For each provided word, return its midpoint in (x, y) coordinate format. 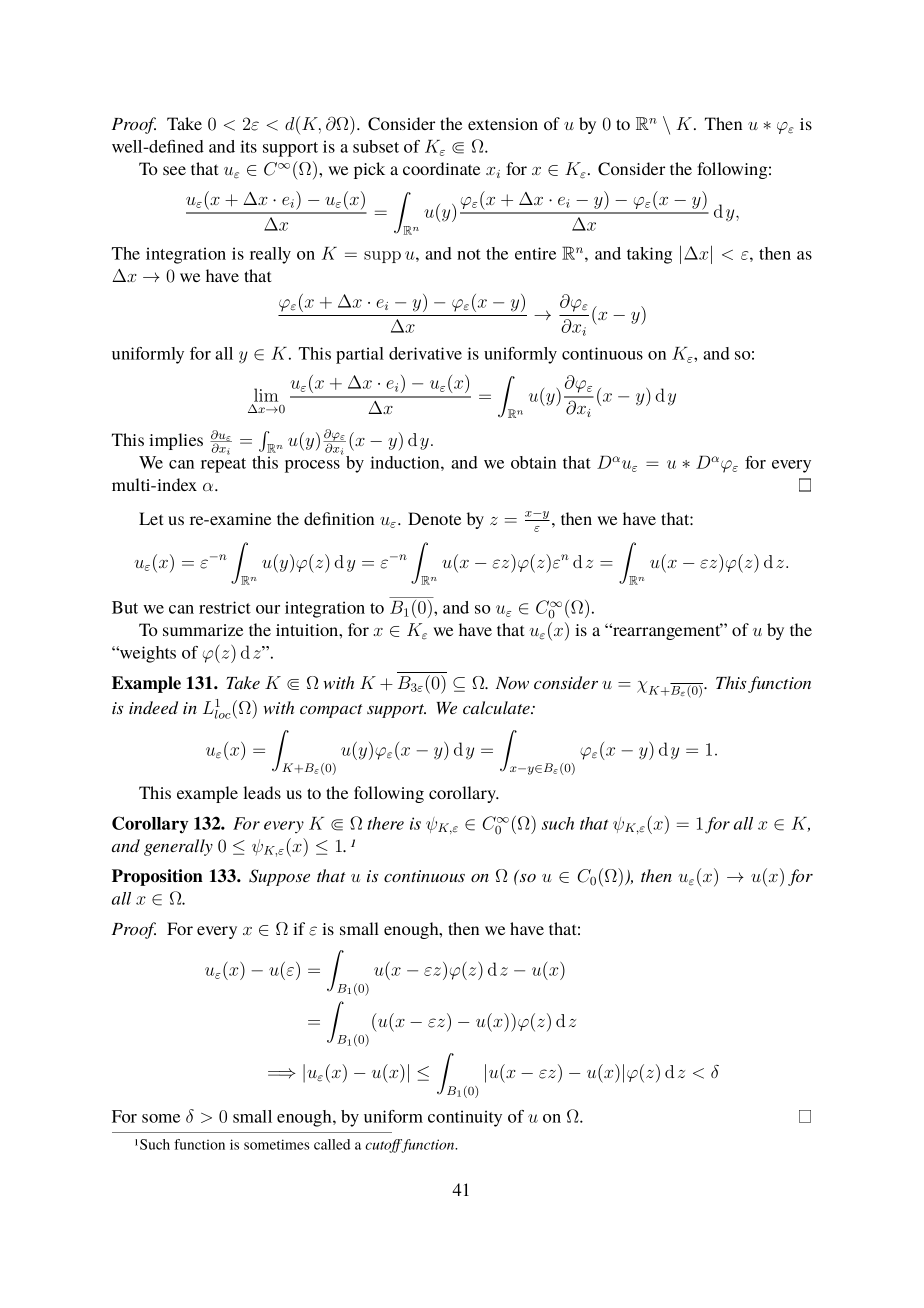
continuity (465, 1118)
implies (176, 441)
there (385, 823)
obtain (533, 462)
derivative (425, 353)
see (174, 170)
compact (331, 711)
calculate (497, 707)
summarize (203, 630)
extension (503, 124)
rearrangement (667, 631)
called (332, 1144)
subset (376, 146)
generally (178, 847)
